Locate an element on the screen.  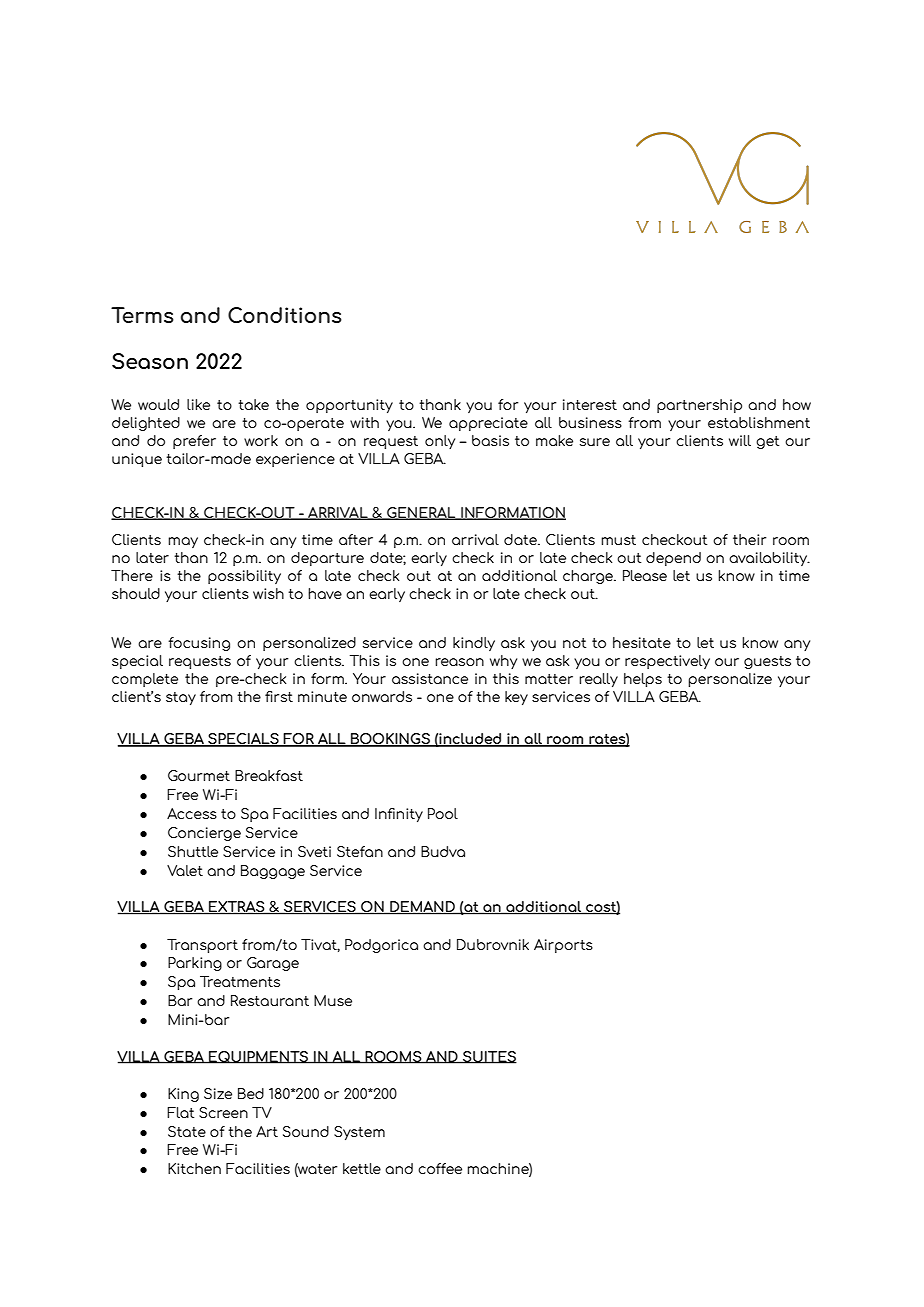
depend is located at coordinates (673, 559).
